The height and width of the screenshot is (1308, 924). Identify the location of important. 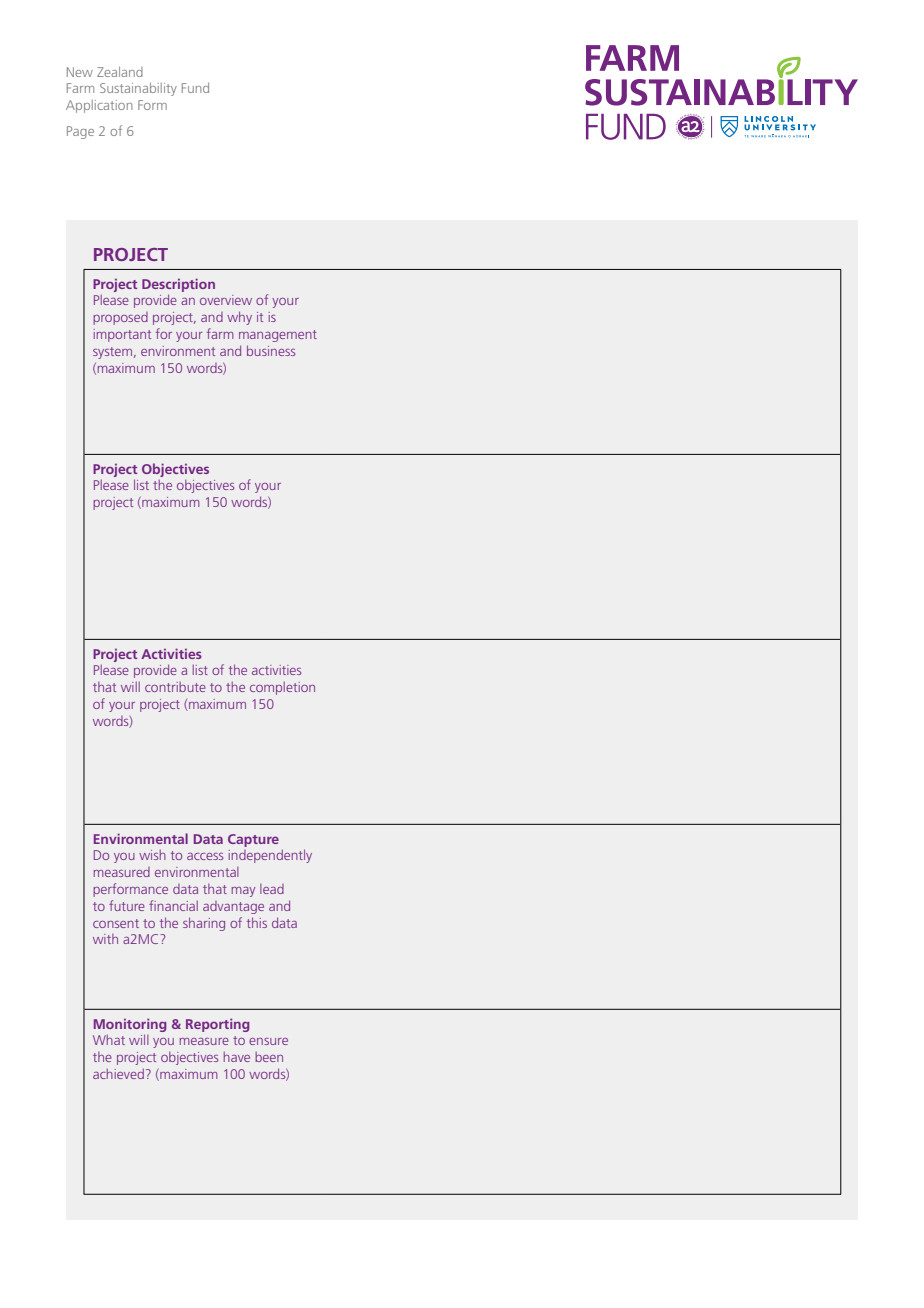
(122, 335).
